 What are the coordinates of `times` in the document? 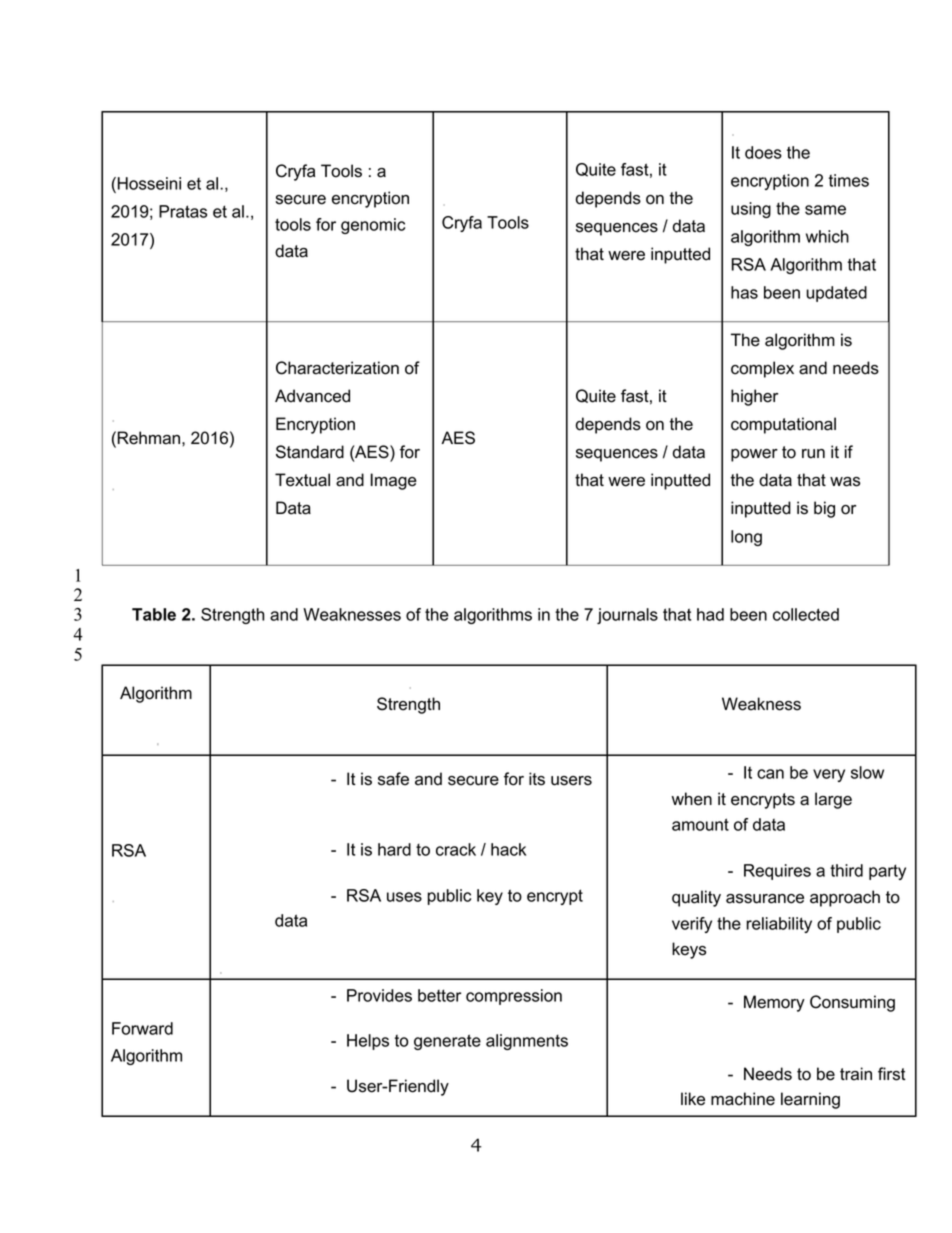 It's located at (849, 180).
